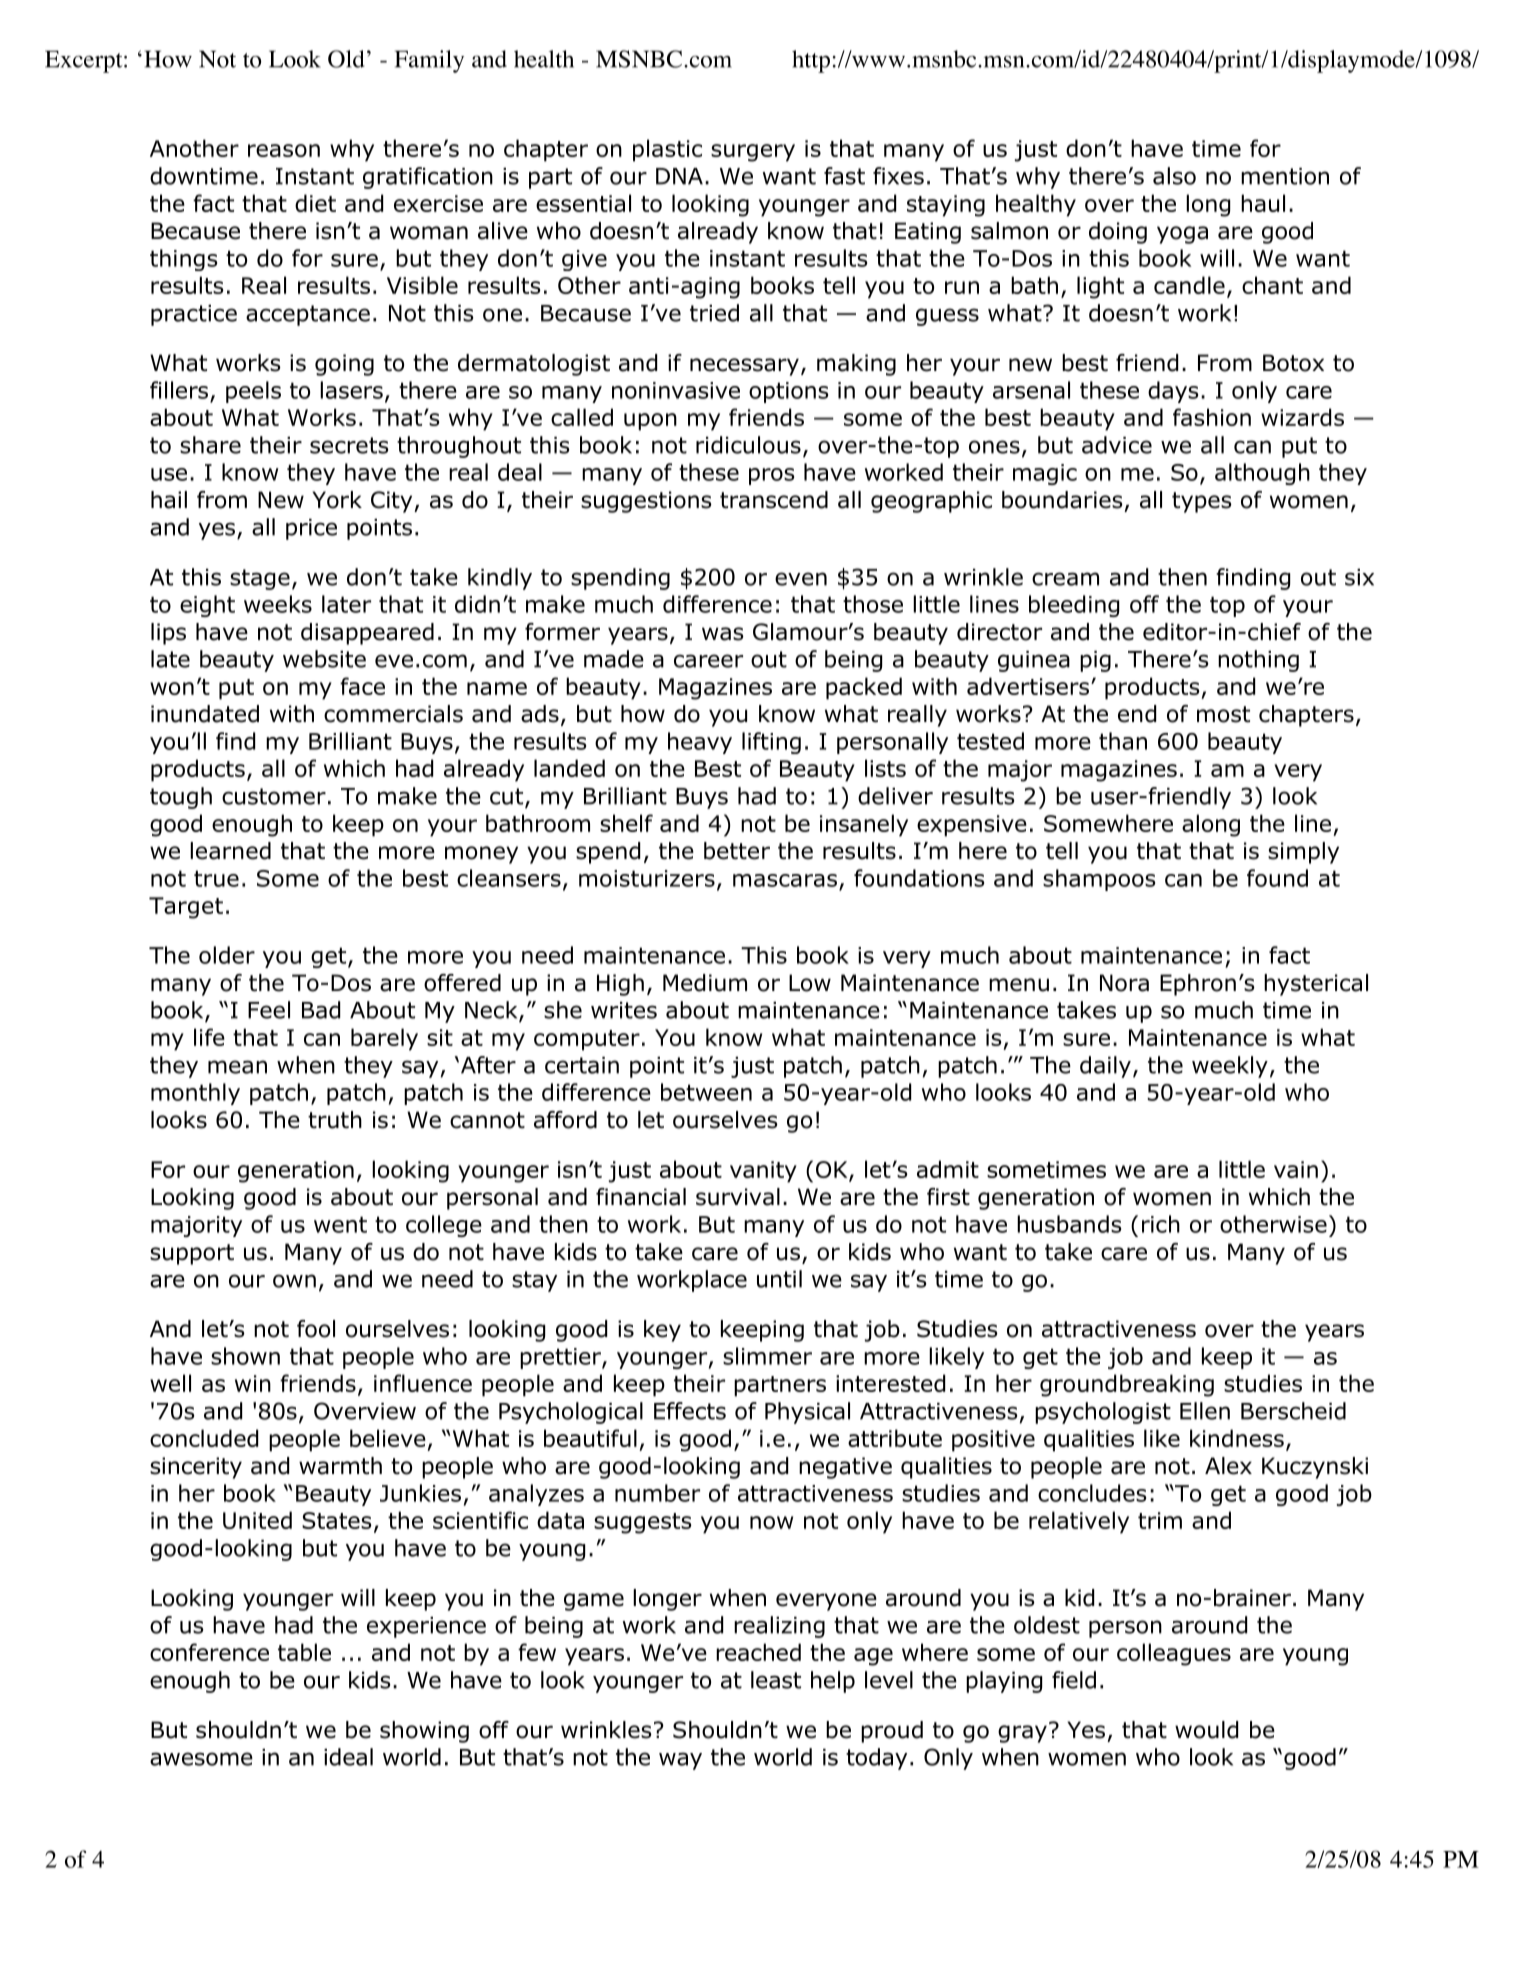 Image resolution: width=1524 pixels, height=1972 pixels. What do you see at coordinates (662, 1331) in the image?
I see `key` at bounding box center [662, 1331].
